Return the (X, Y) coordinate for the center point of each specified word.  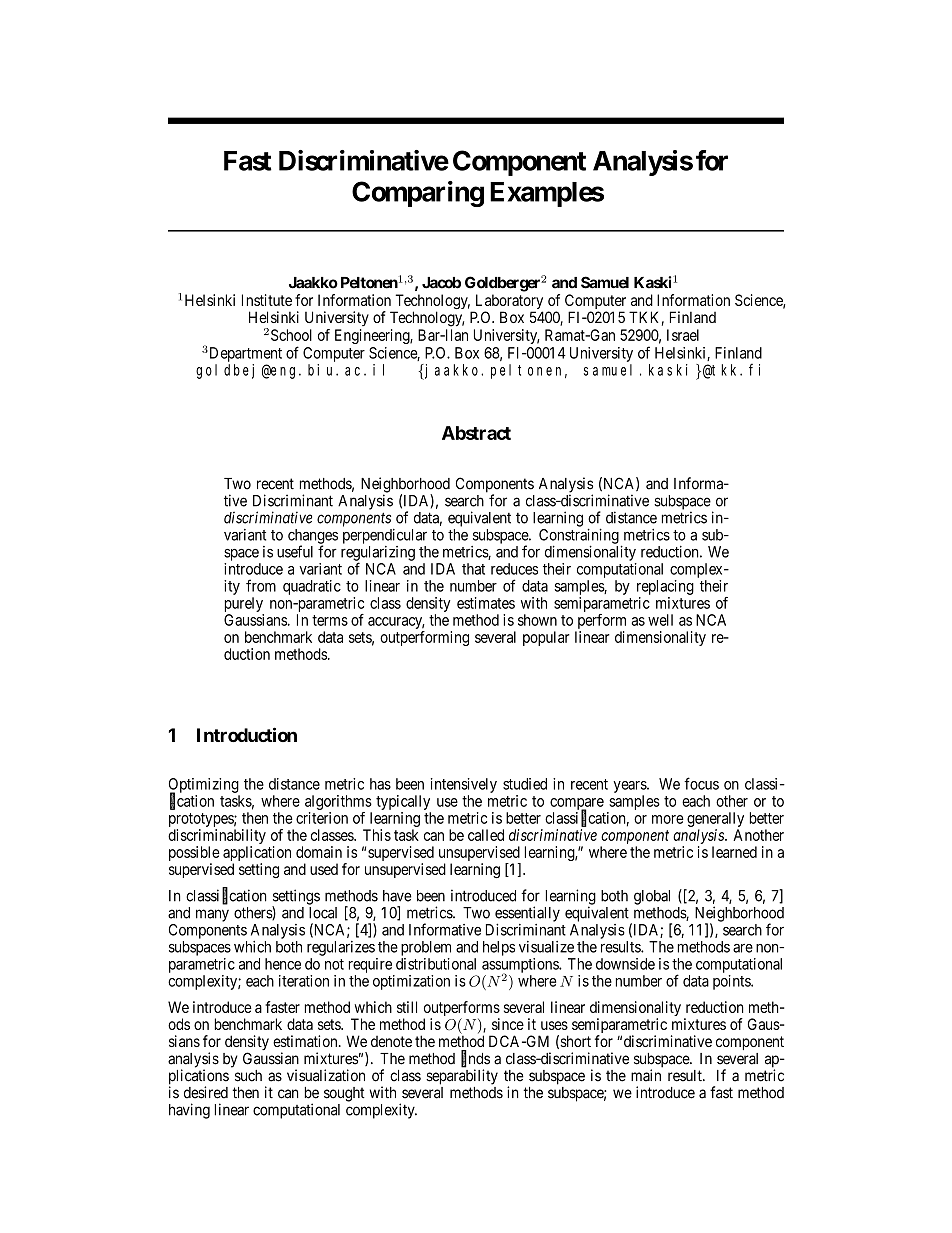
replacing (665, 587)
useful (295, 551)
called (486, 835)
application (257, 855)
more (667, 819)
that (473, 569)
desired (206, 1092)
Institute (267, 300)
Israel (683, 335)
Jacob (441, 283)
